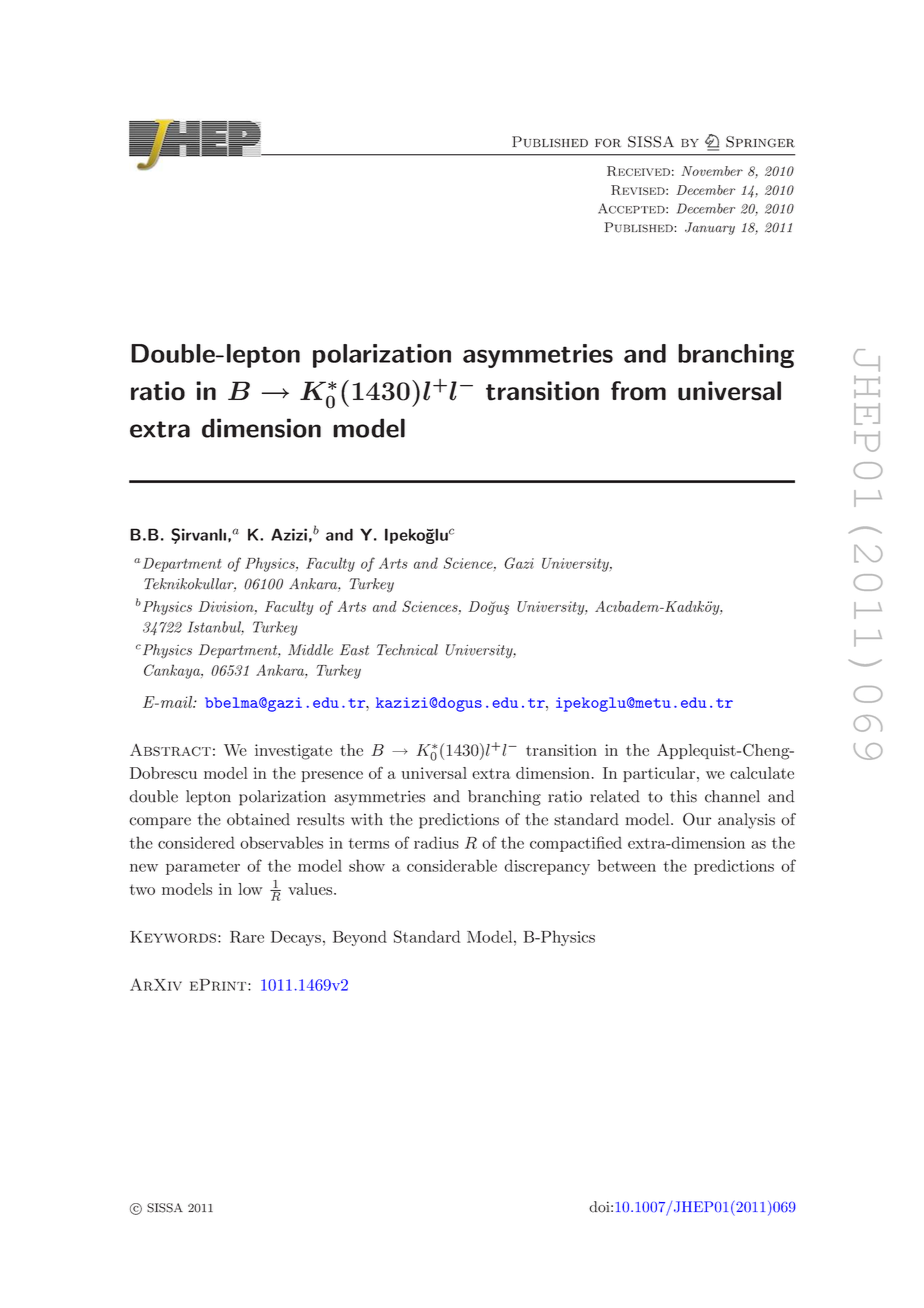 Image resolution: width=924 pixels, height=1308 pixels. What do you see at coordinates (659, 774) in the screenshot?
I see `particular` at bounding box center [659, 774].
